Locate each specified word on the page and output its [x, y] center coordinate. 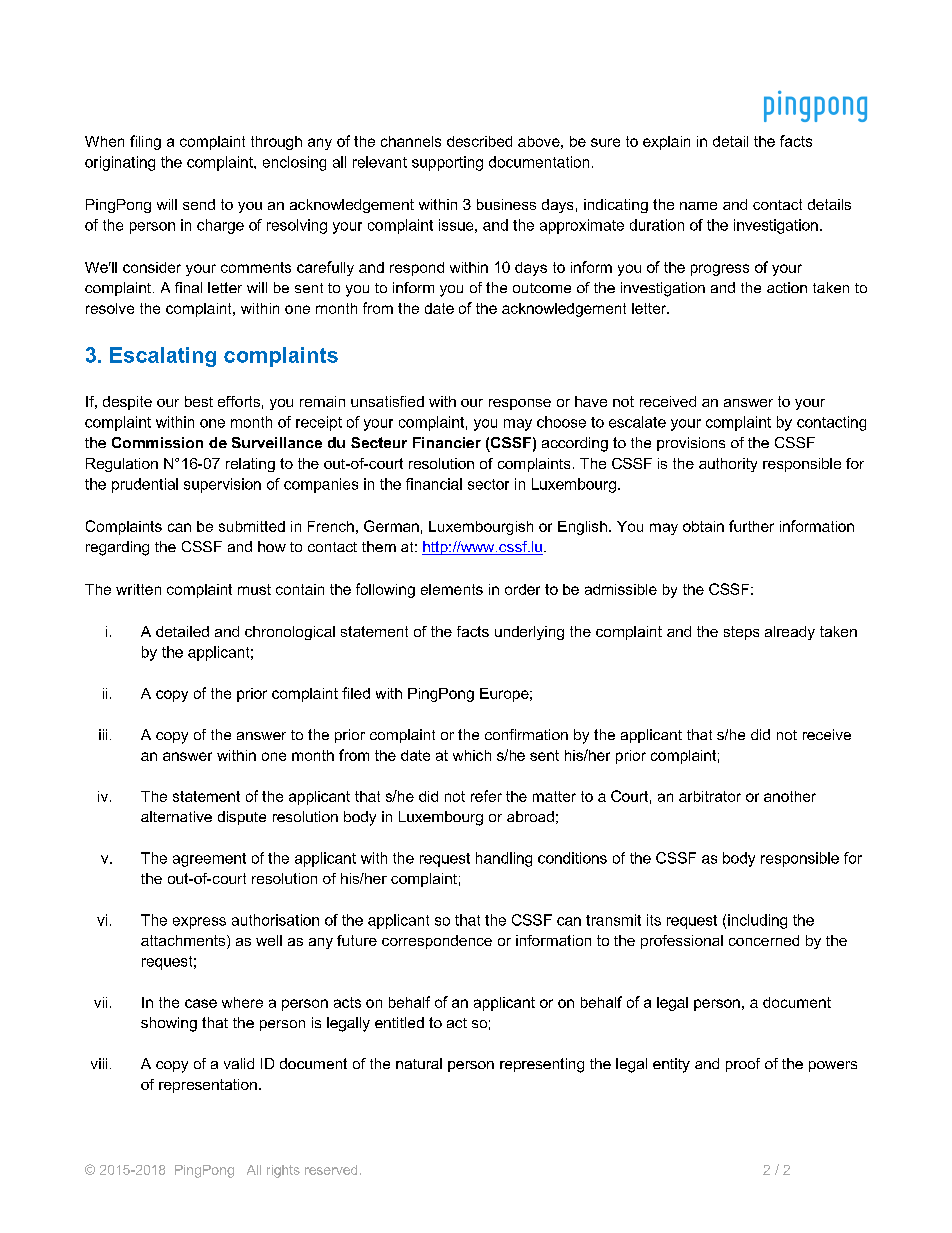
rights [283, 1171]
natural [419, 1063]
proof [743, 1065]
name [698, 206]
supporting [447, 163]
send [199, 204]
